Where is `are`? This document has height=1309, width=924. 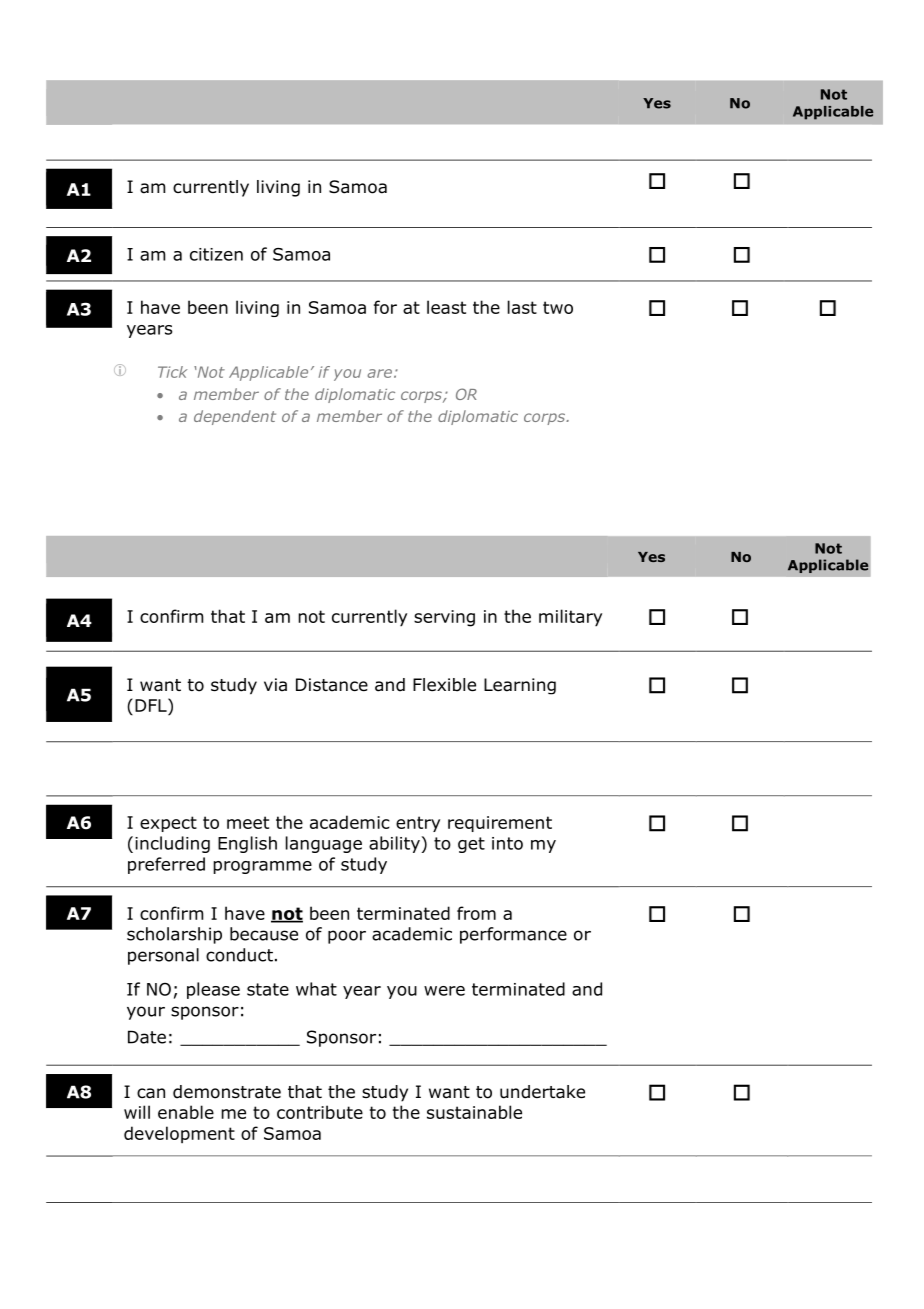 are is located at coordinates (379, 373).
